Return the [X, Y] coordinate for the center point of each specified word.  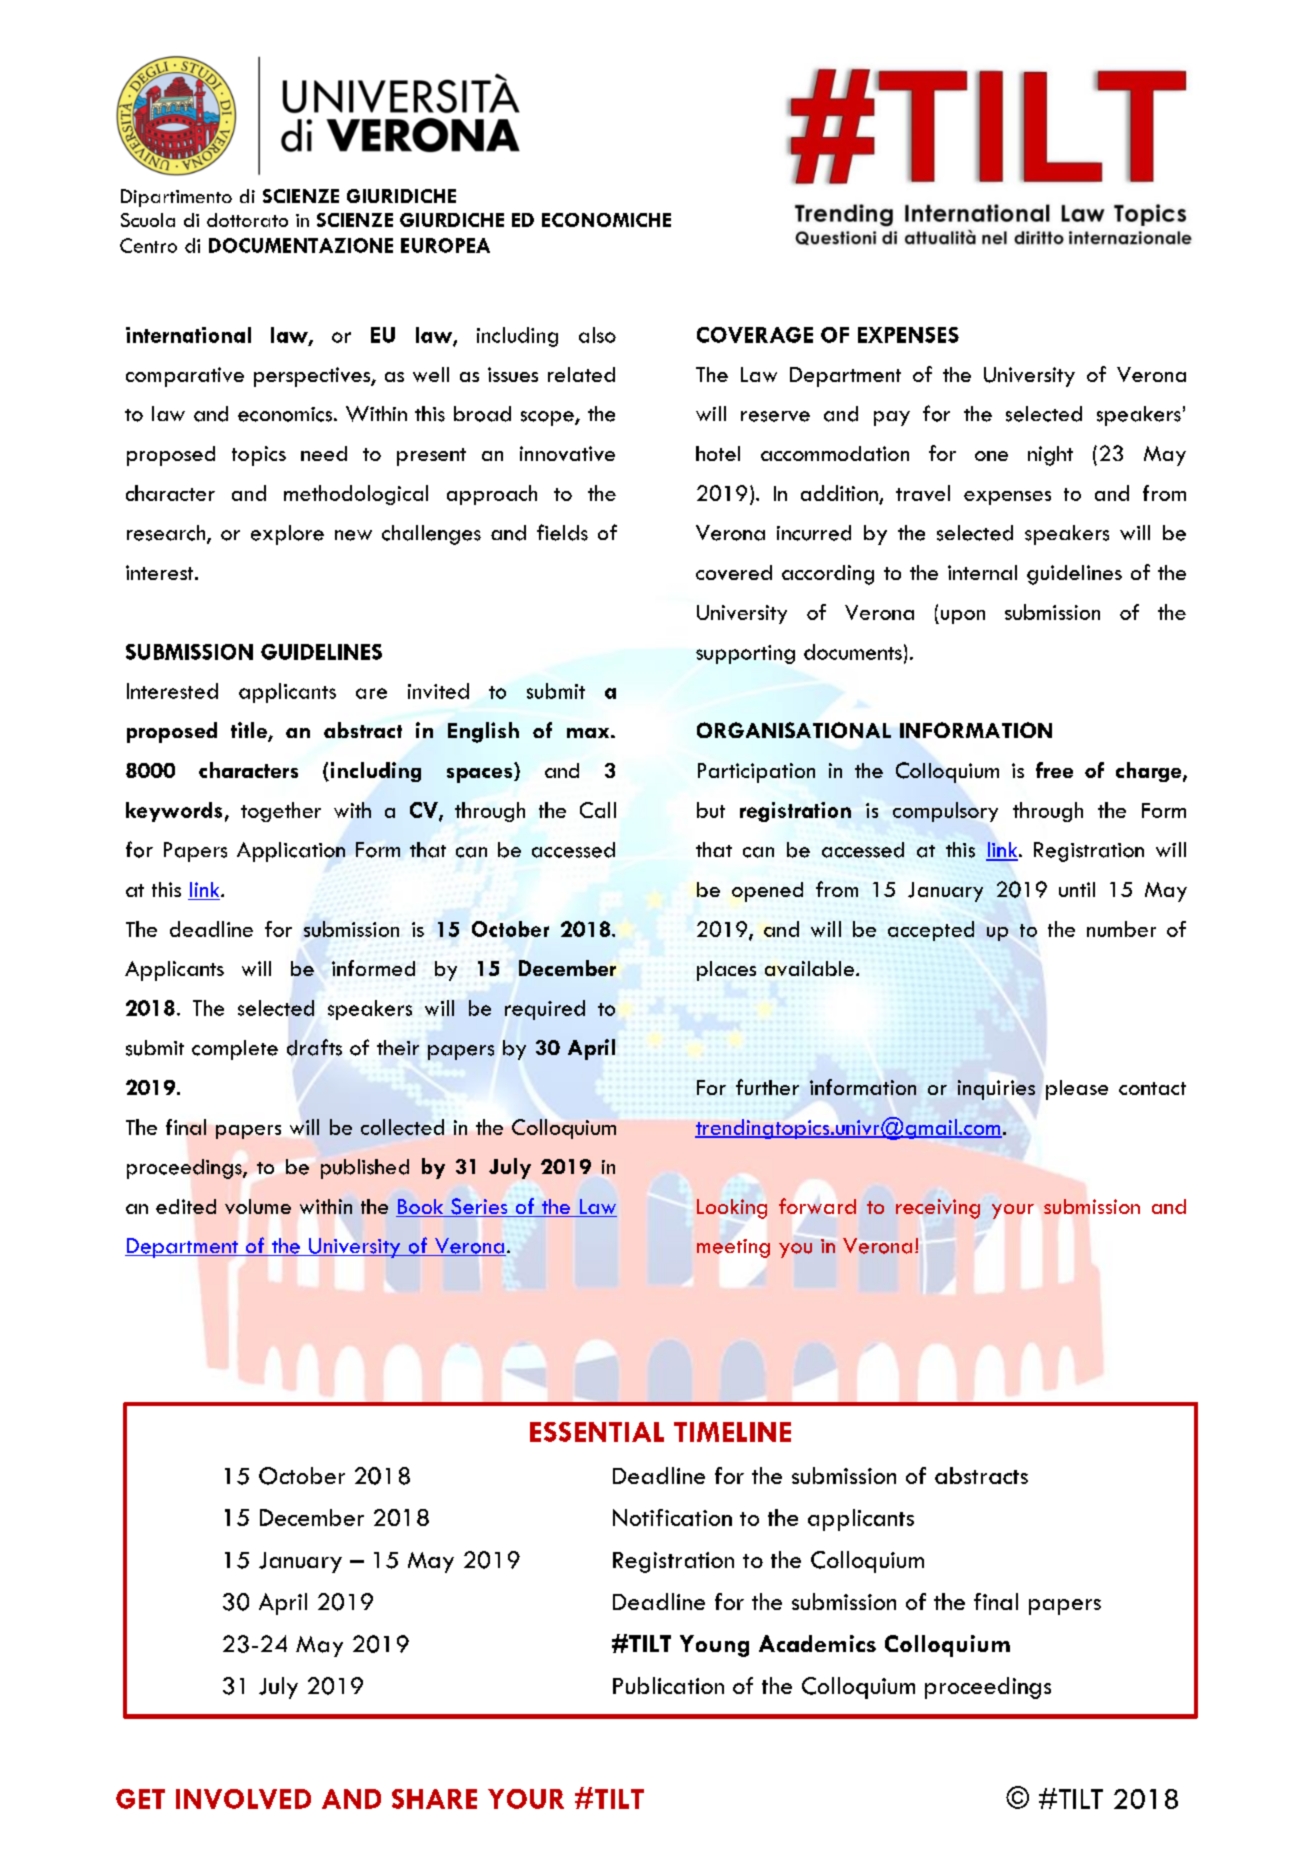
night [1050, 456]
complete [235, 1050]
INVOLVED [243, 1799]
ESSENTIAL [597, 1432]
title [250, 731]
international [188, 335]
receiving [938, 1209]
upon [961, 617]
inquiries [996, 1090]
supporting [745, 654]
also [597, 335]
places [726, 971]
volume [258, 1206]
